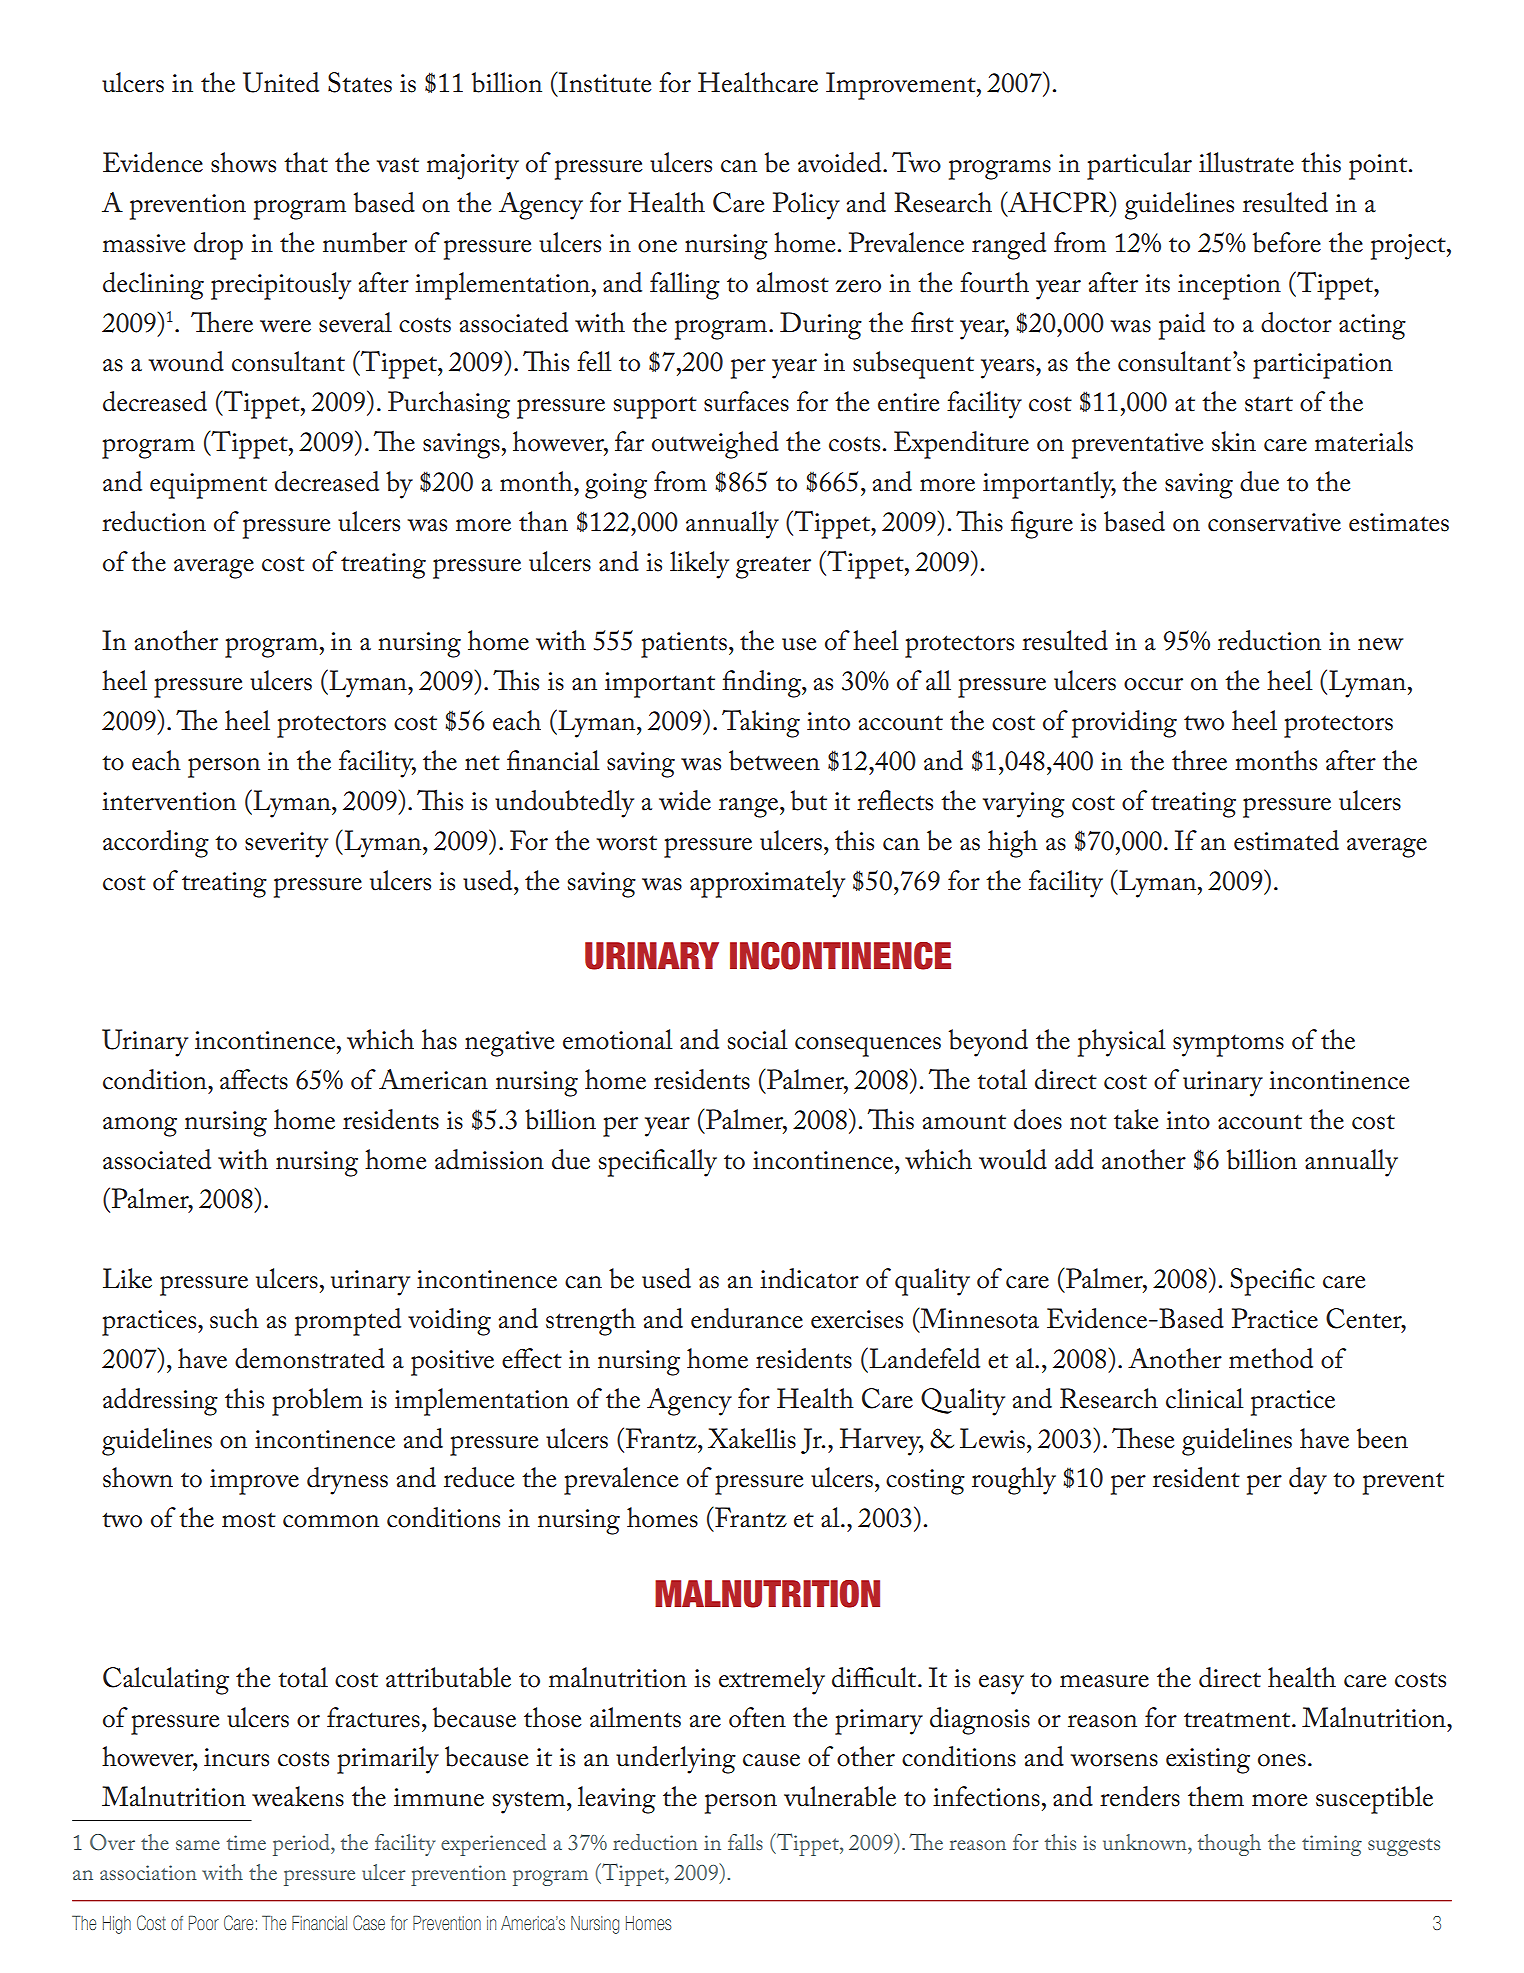 This screenshot has width=1524, height=1973. What do you see at coordinates (169, 801) in the screenshot?
I see `intervention` at bounding box center [169, 801].
